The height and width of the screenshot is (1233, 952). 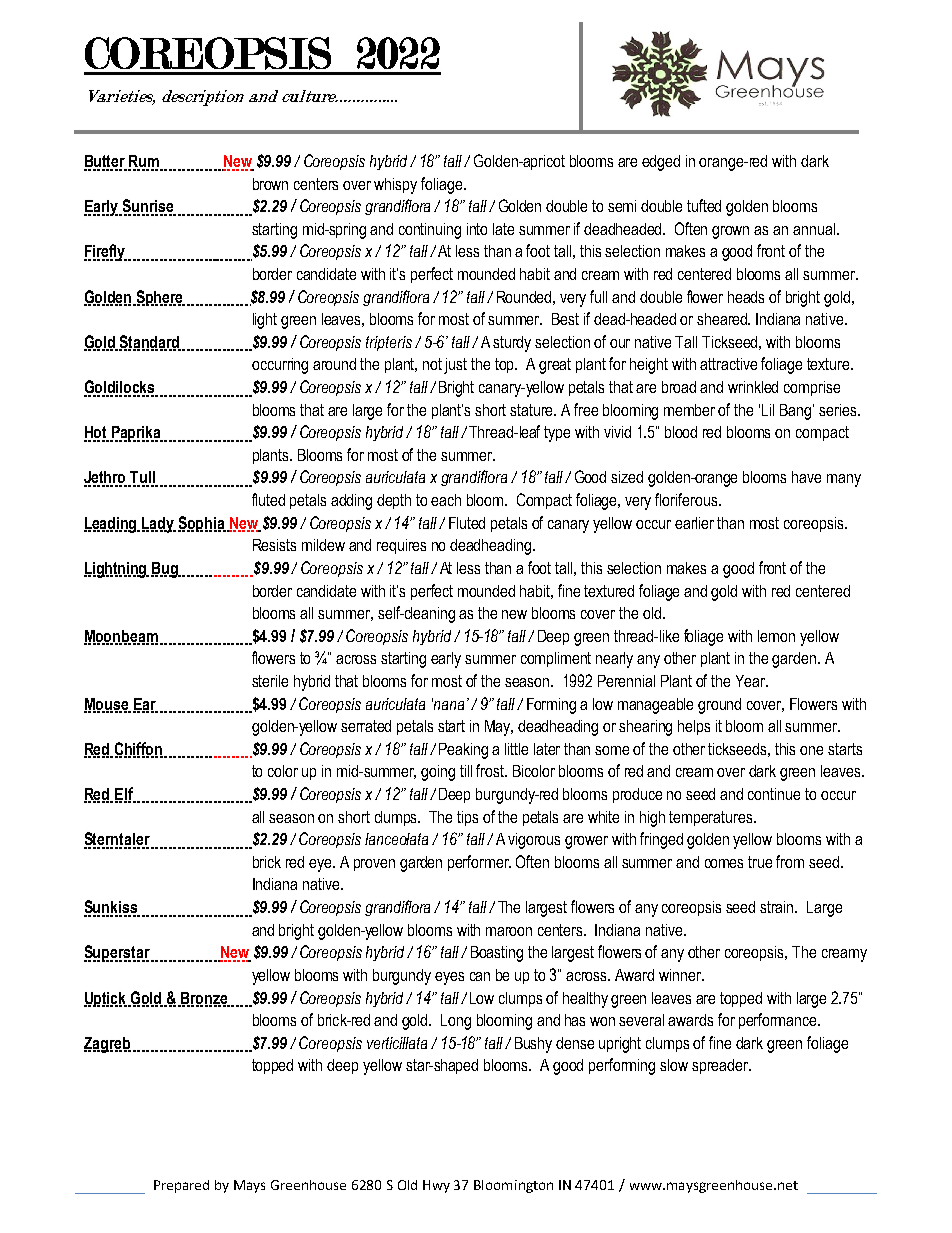 What do you see at coordinates (140, 749) in the screenshot?
I see `Chiffon` at bounding box center [140, 749].
